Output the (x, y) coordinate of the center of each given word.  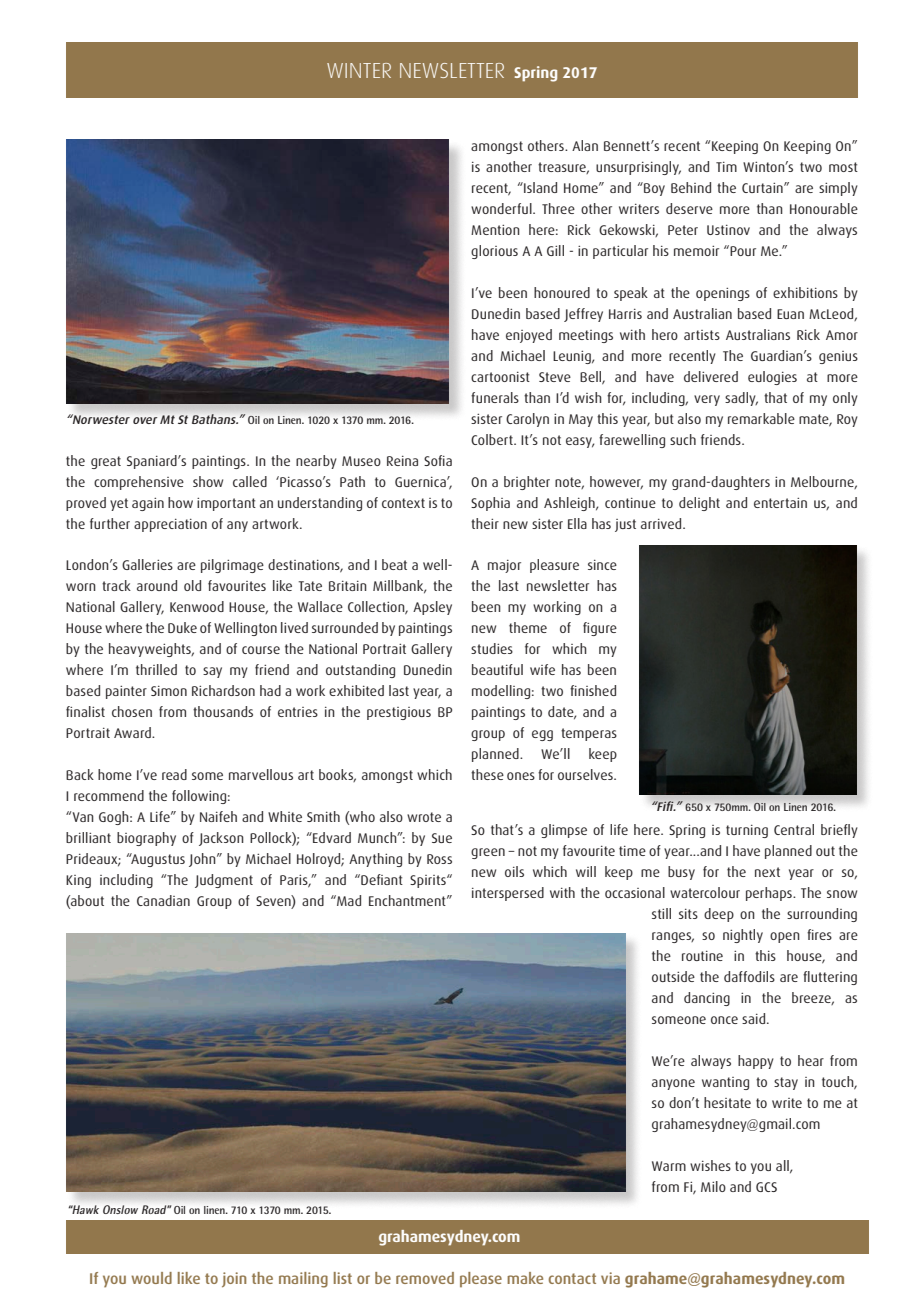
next (767, 872)
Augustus (157, 860)
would (151, 1278)
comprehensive (139, 483)
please (481, 1279)
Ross (439, 859)
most (843, 167)
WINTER (359, 70)
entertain (780, 502)
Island (539, 187)
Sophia (490, 504)
